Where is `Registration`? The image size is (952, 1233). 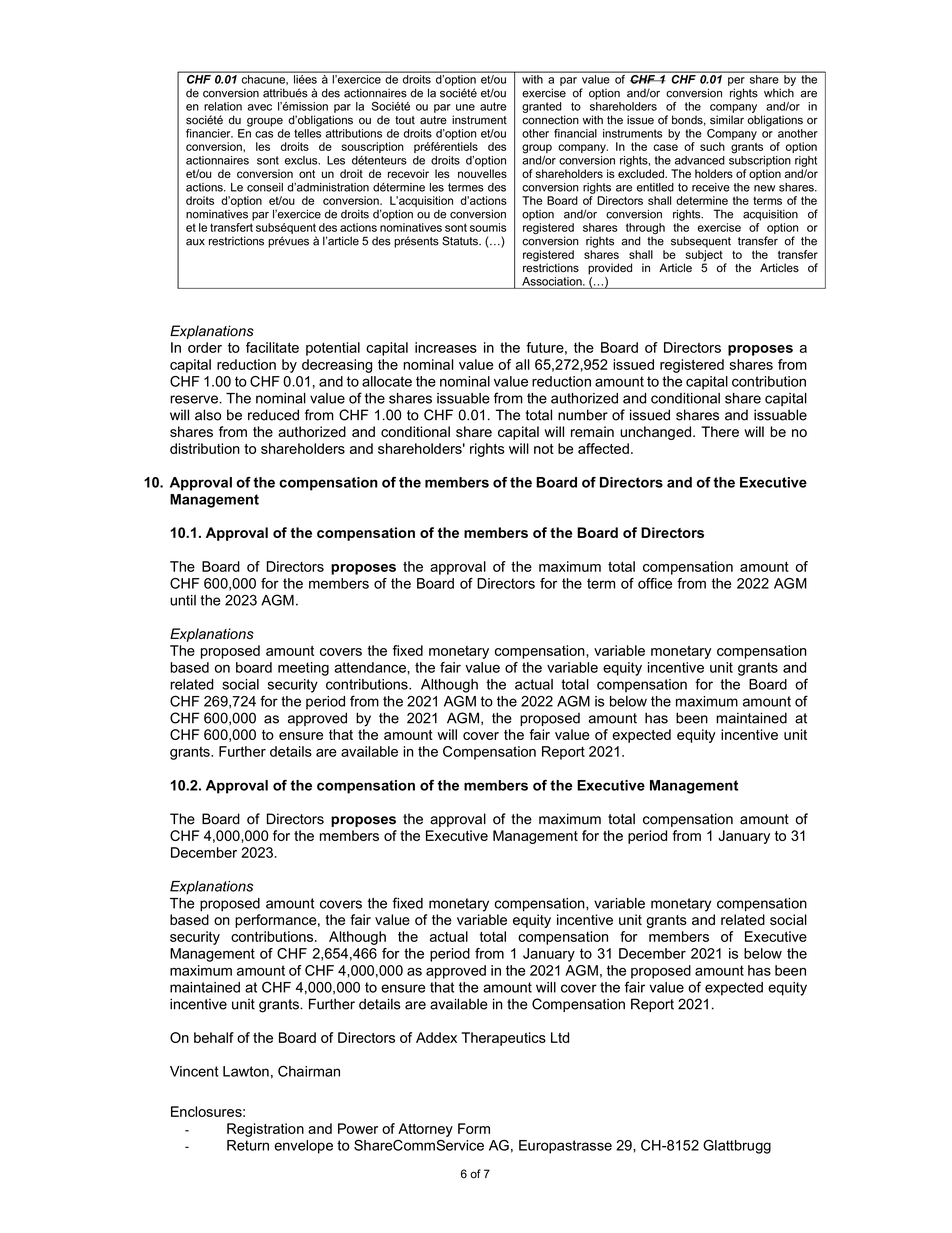 Registration is located at coordinates (265, 1130).
